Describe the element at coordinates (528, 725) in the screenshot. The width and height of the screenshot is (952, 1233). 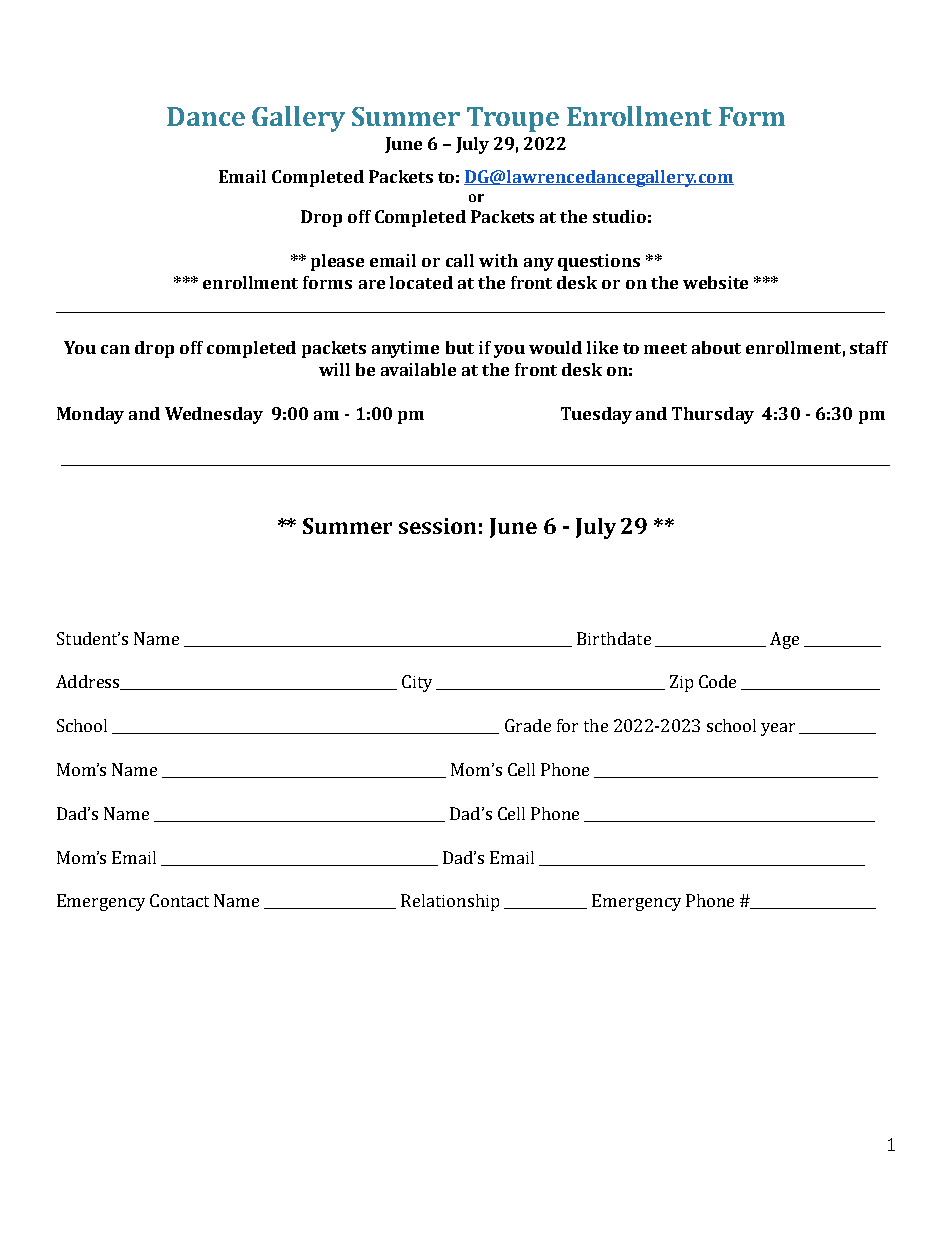
I see `Grade` at that location.
